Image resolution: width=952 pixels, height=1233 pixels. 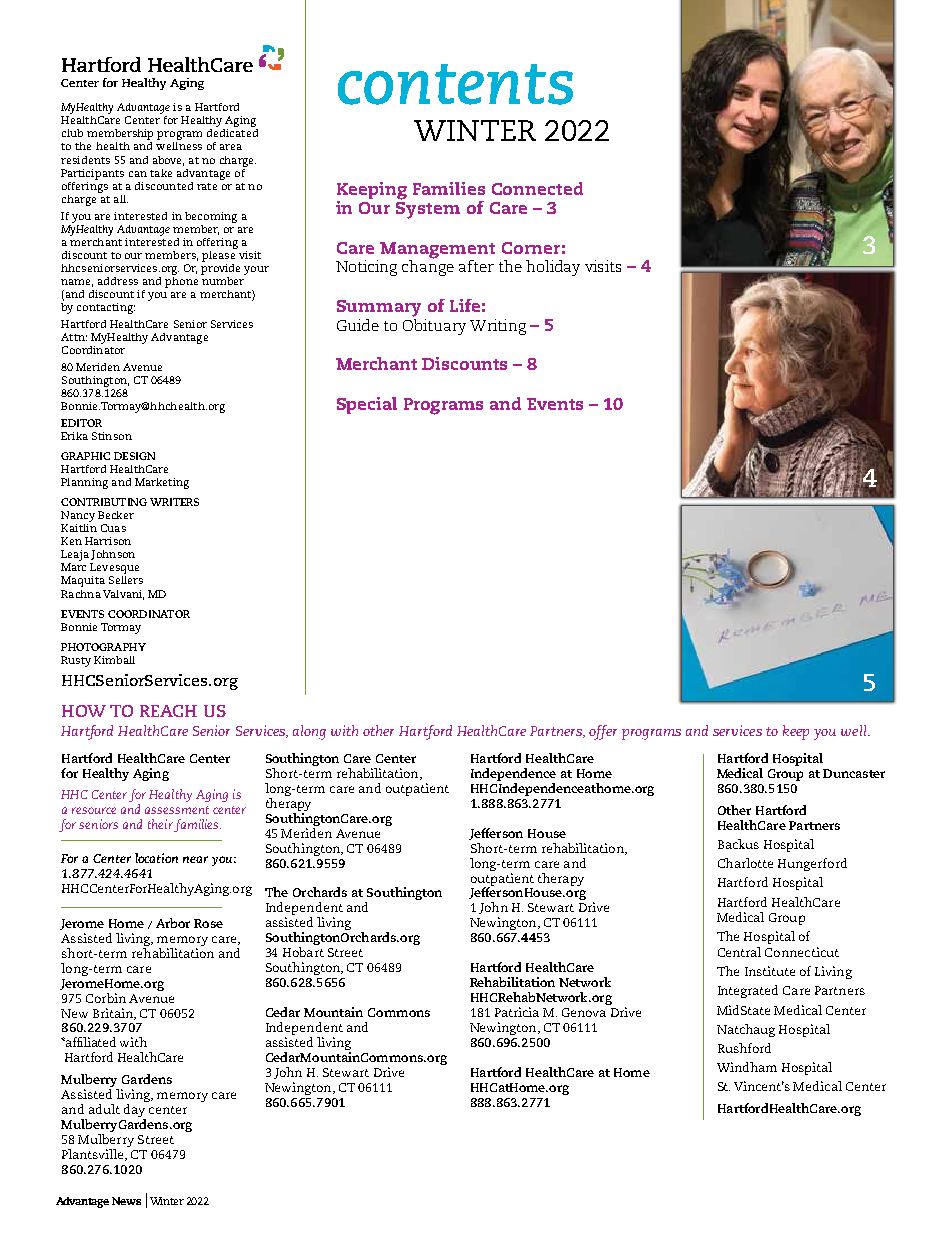 What do you see at coordinates (747, 1067) in the page?
I see `Windham` at bounding box center [747, 1067].
